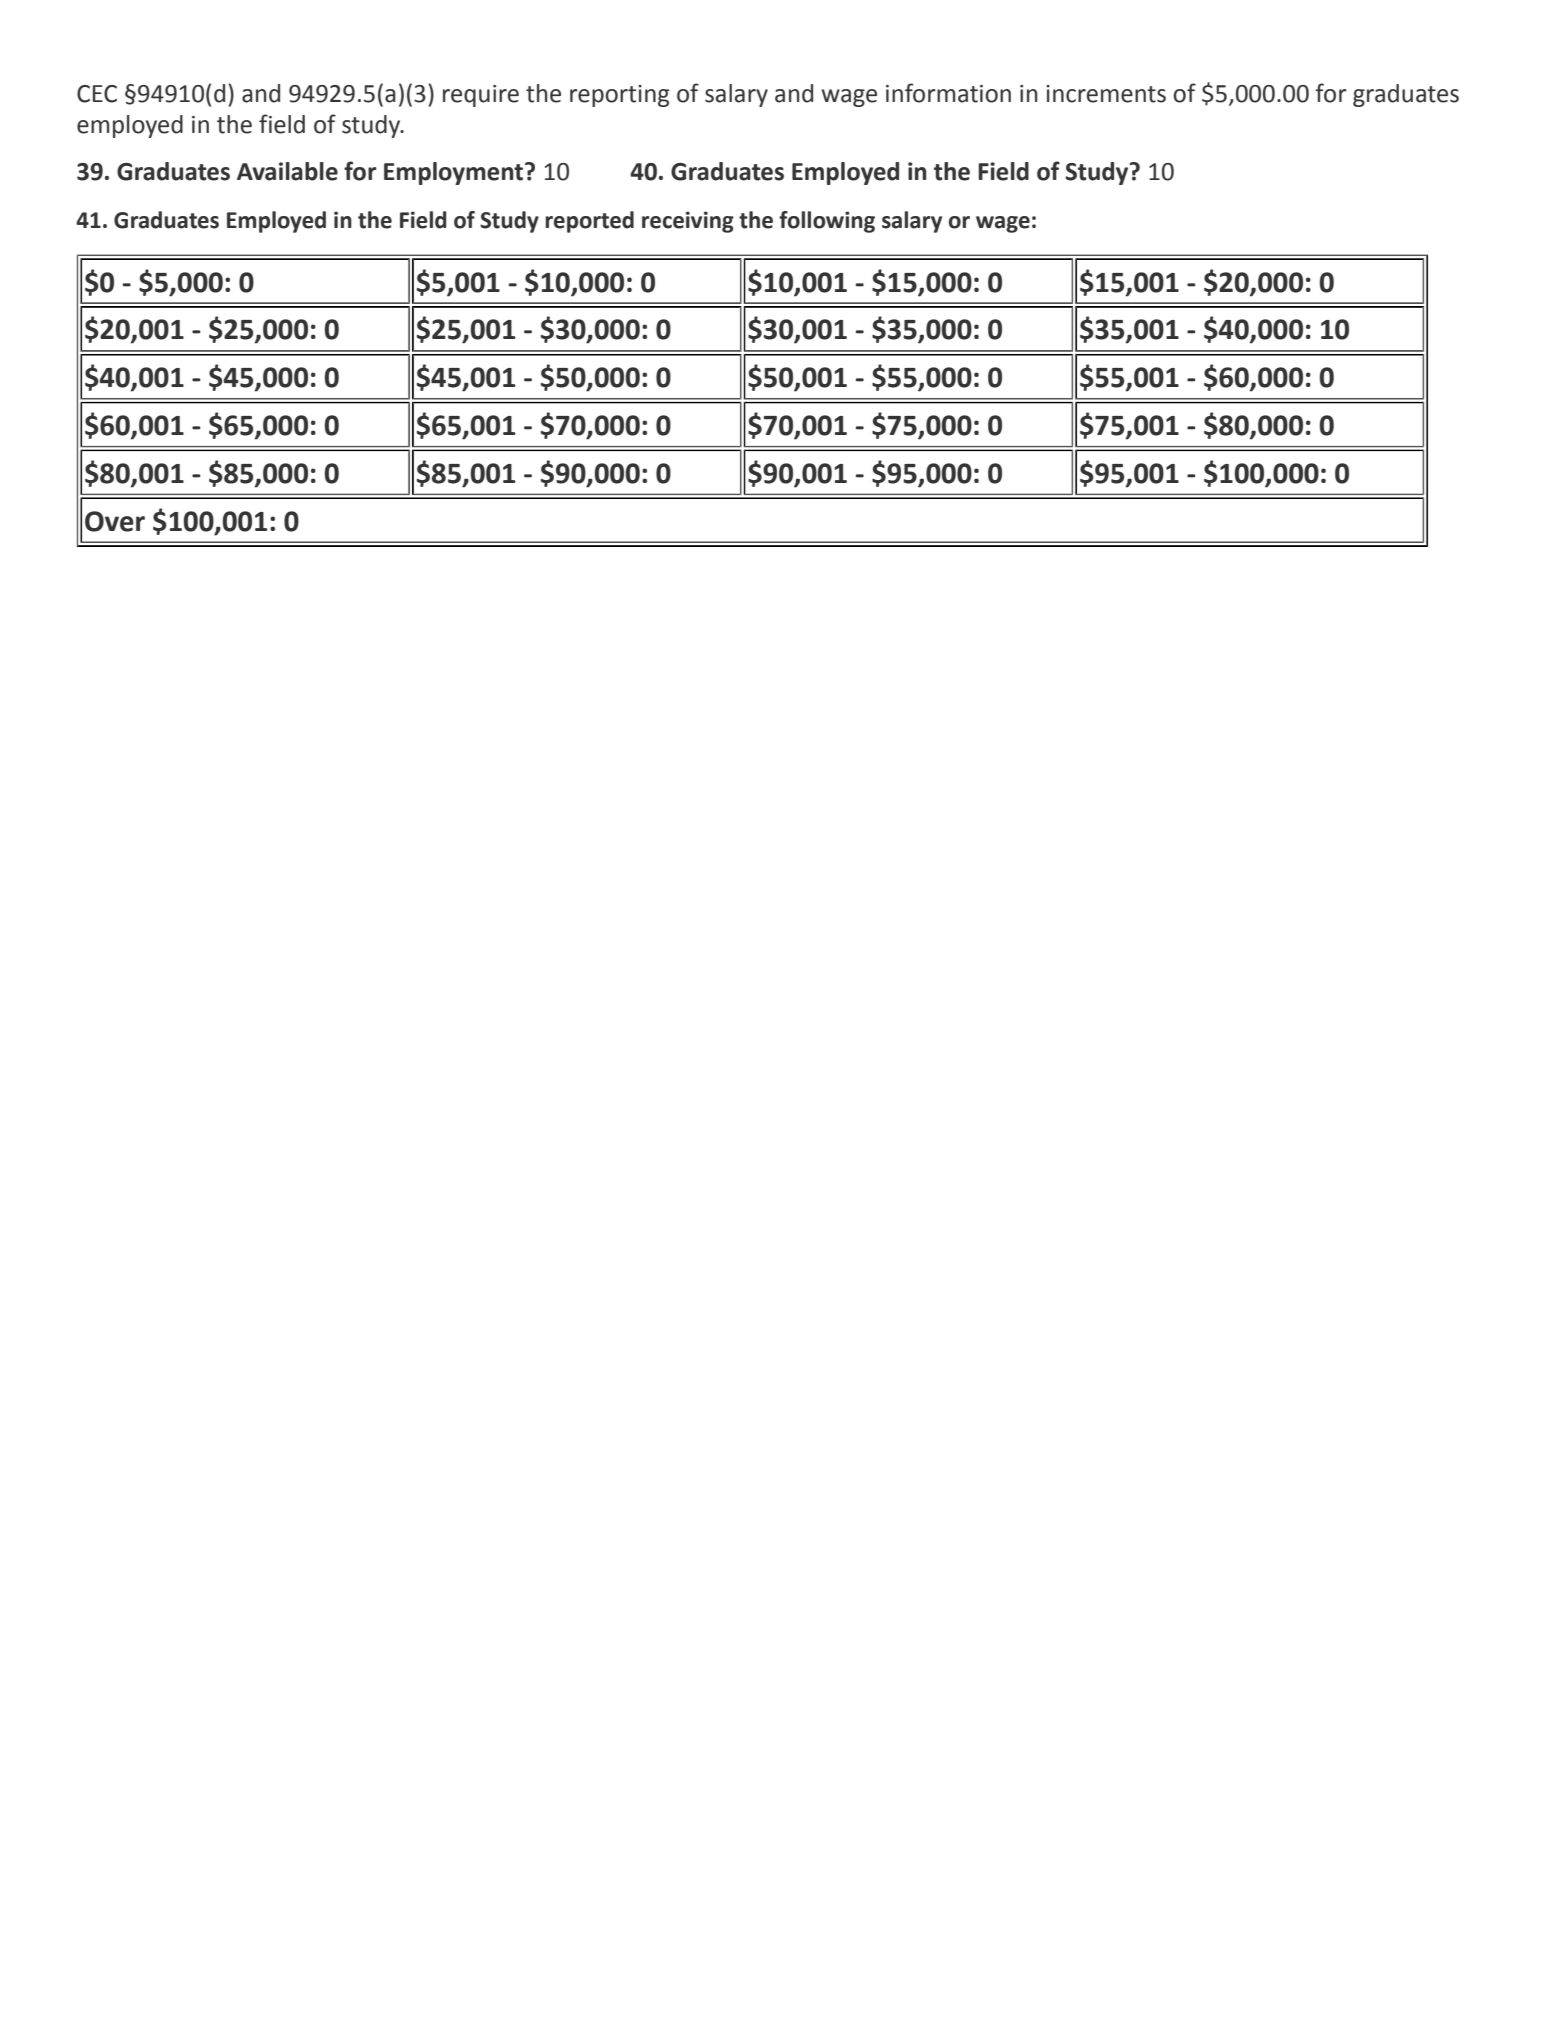  Describe the element at coordinates (948, 93) in the document. I see `information` at that location.
